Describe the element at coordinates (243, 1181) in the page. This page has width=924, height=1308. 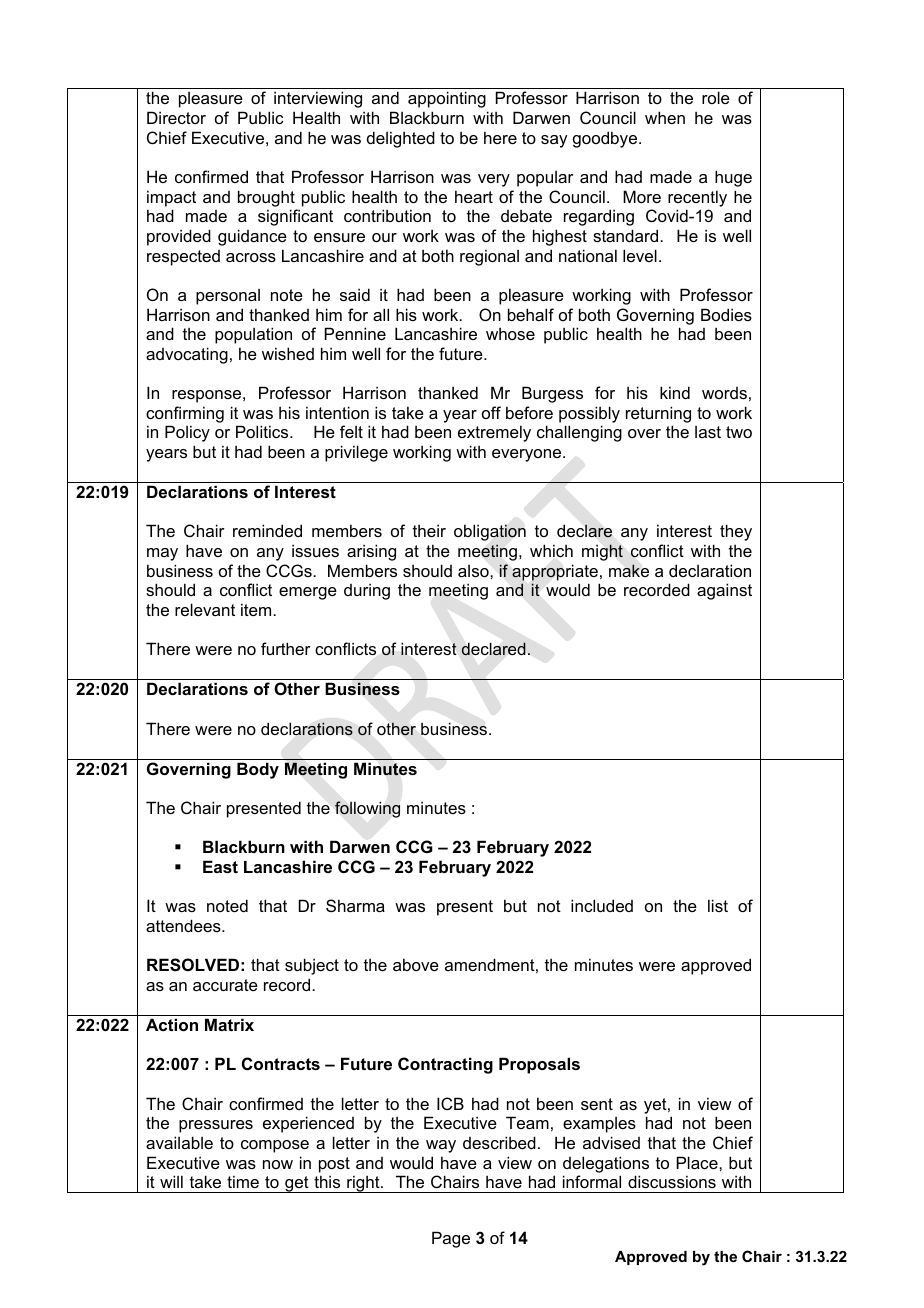
I see `time` at that location.
